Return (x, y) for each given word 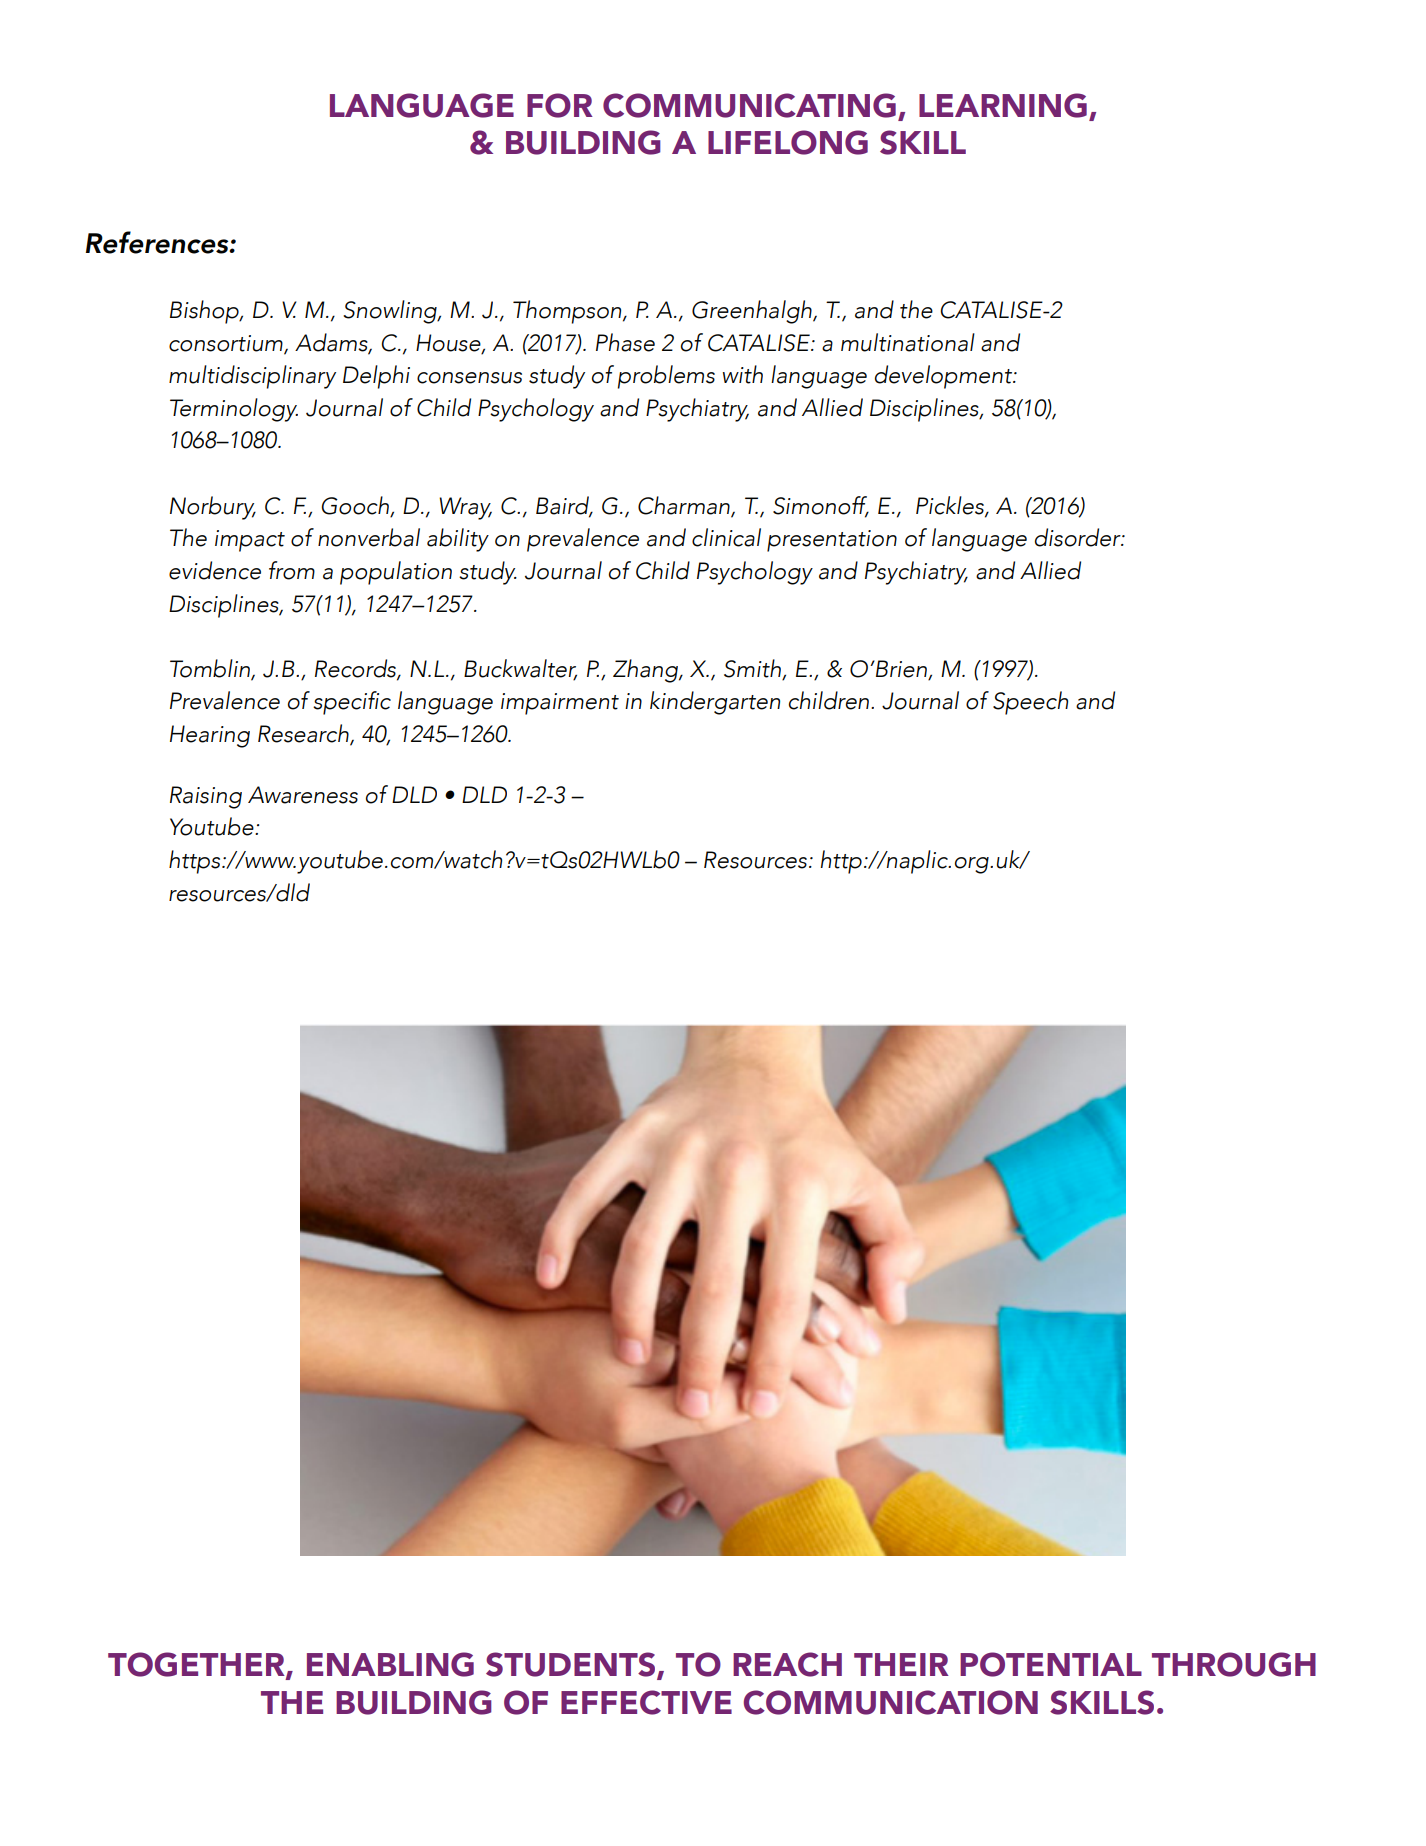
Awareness (303, 795)
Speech (1030, 703)
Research (304, 734)
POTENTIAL (1051, 1664)
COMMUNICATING (749, 105)
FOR (560, 105)
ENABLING (390, 1664)
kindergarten (715, 703)
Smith (753, 669)
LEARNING (1003, 105)
